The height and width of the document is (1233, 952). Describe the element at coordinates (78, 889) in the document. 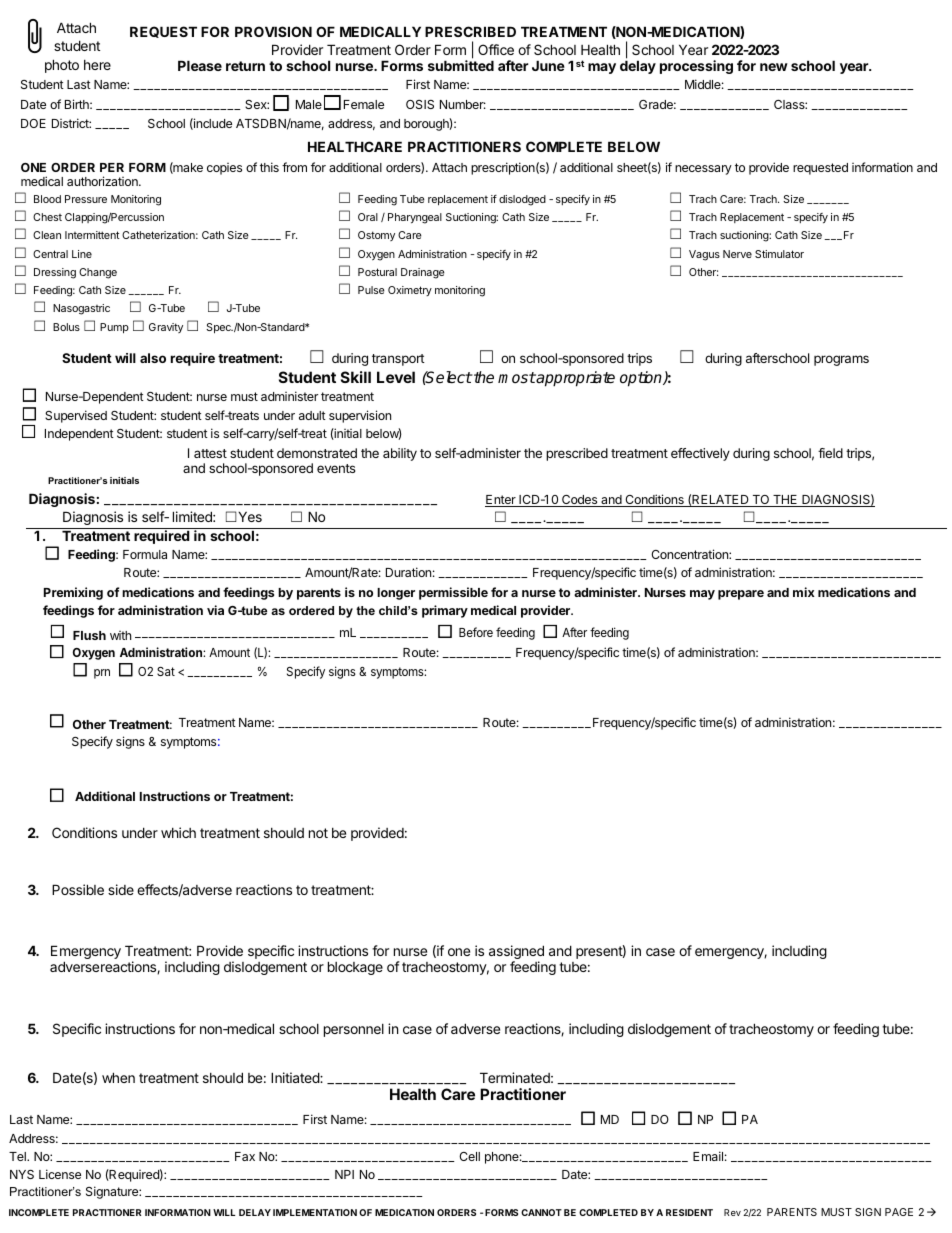

I see `Possible` at that location.
